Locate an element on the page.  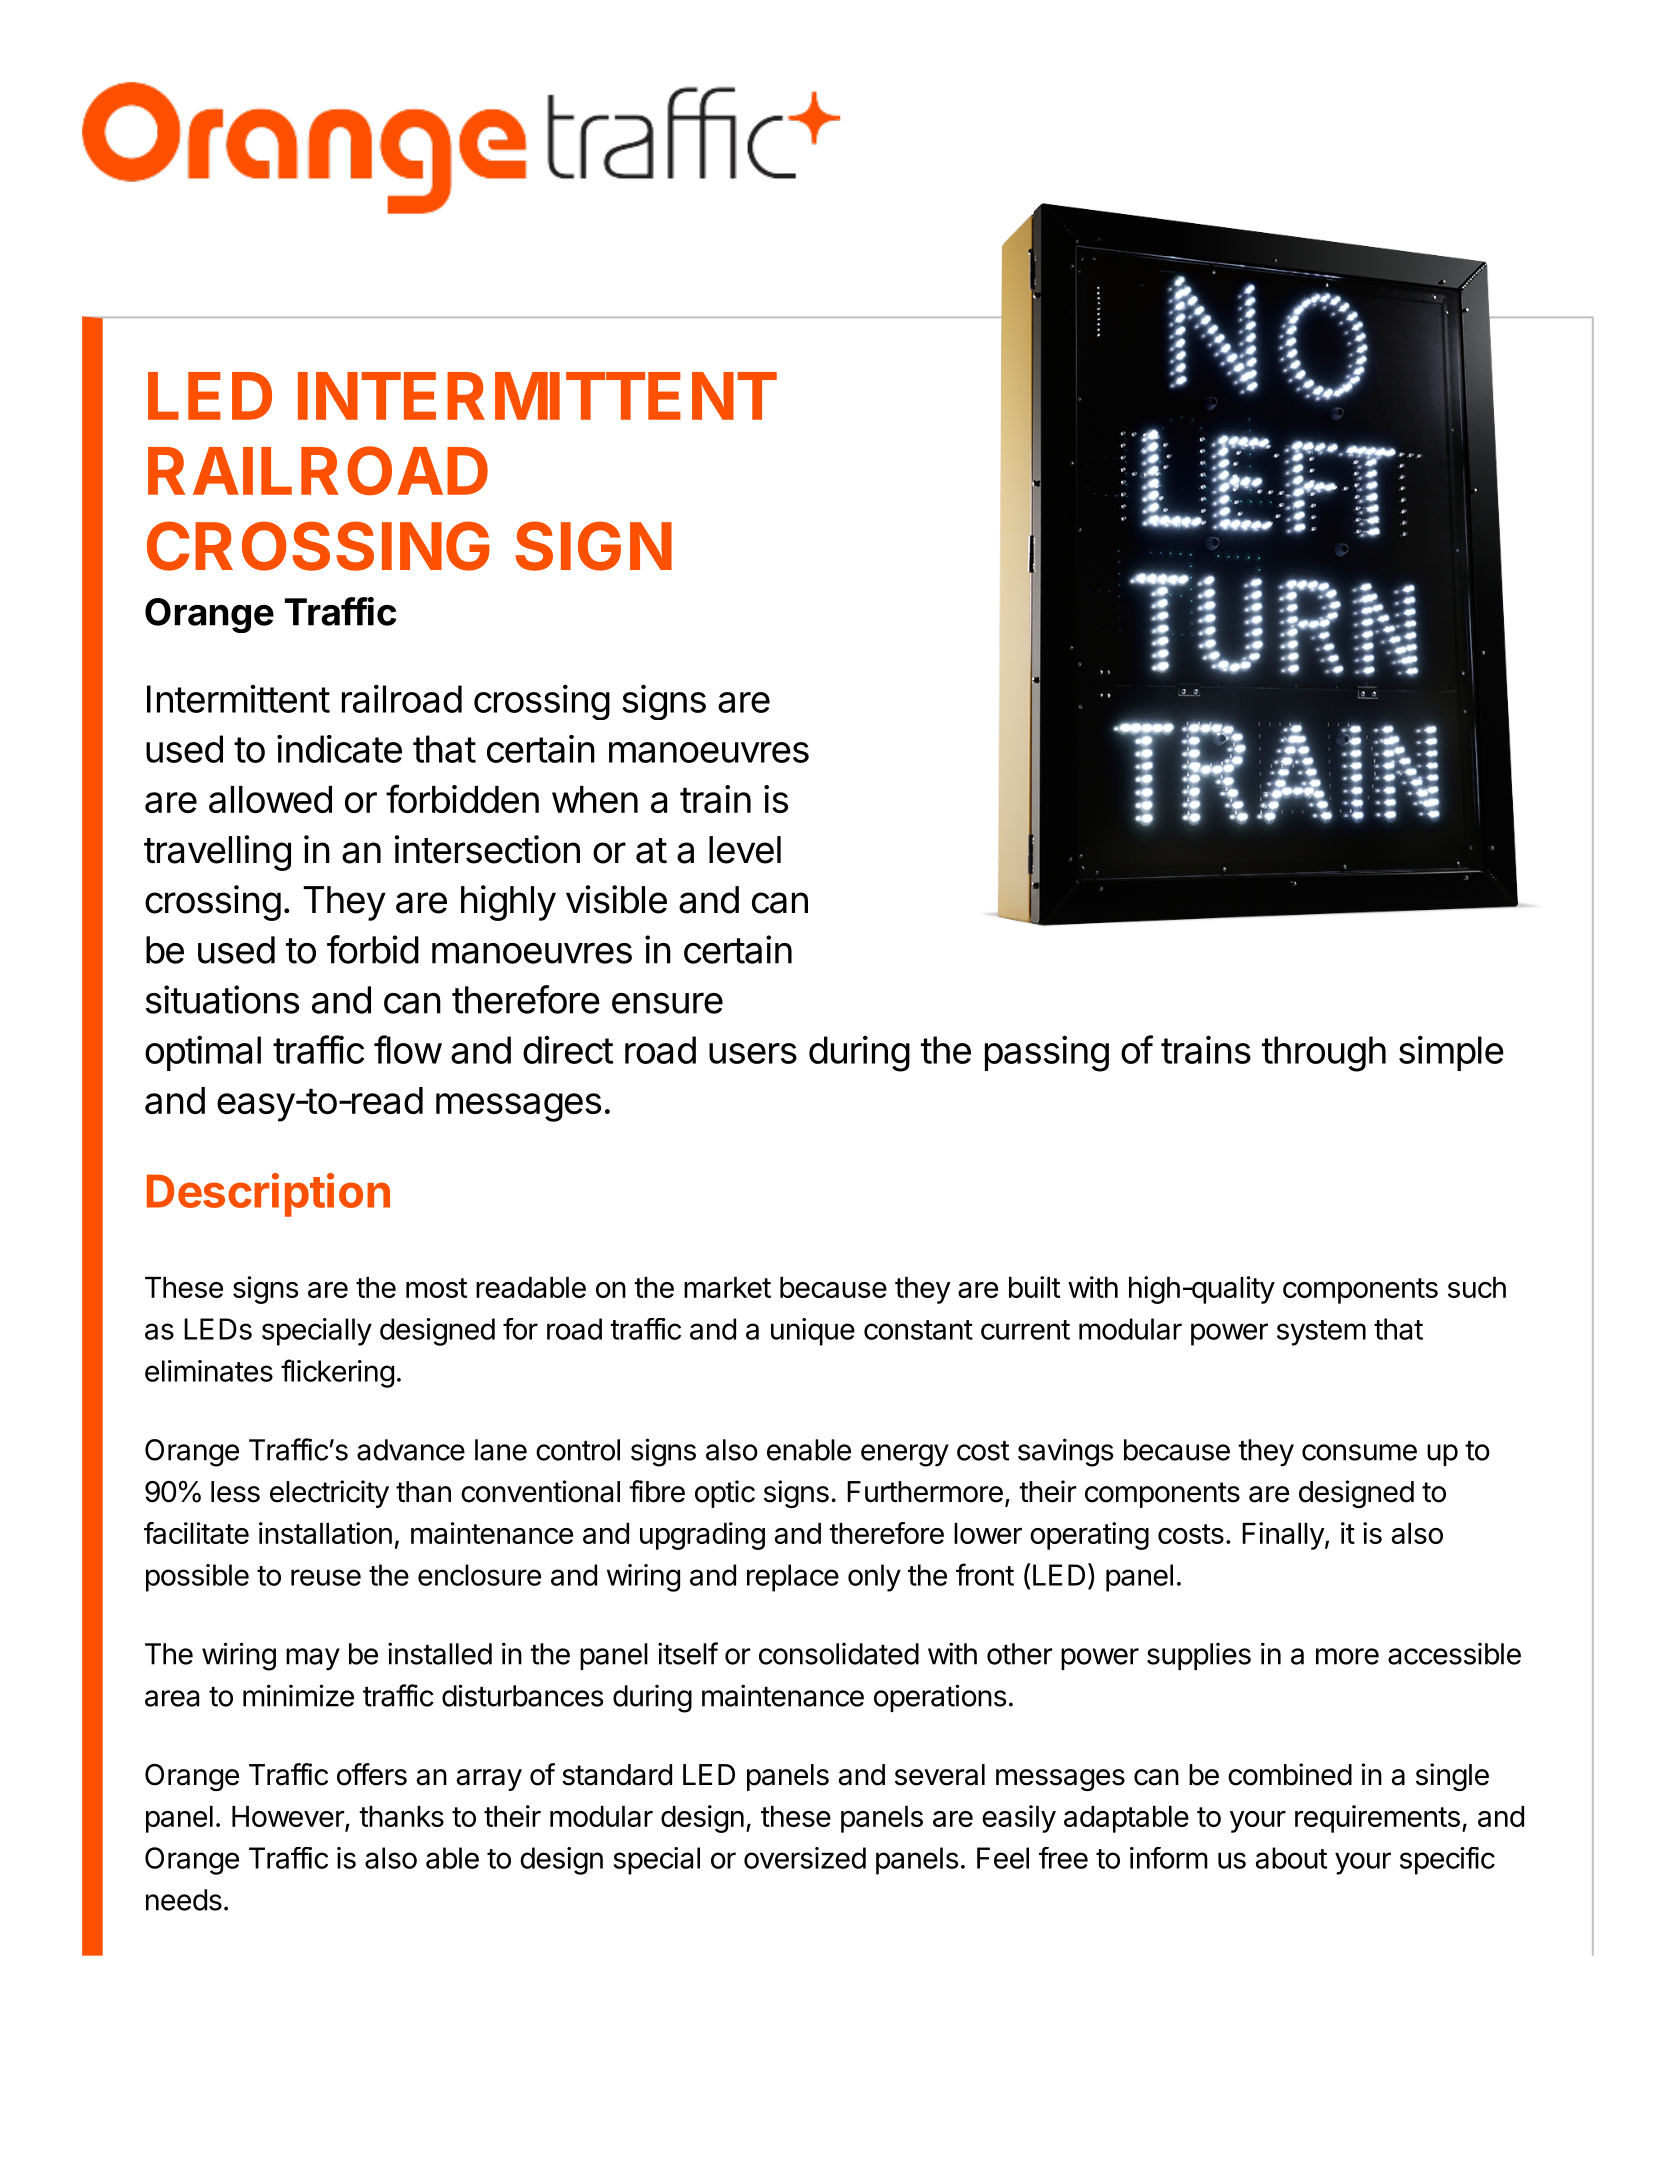
Finally is located at coordinates (1283, 1536).
